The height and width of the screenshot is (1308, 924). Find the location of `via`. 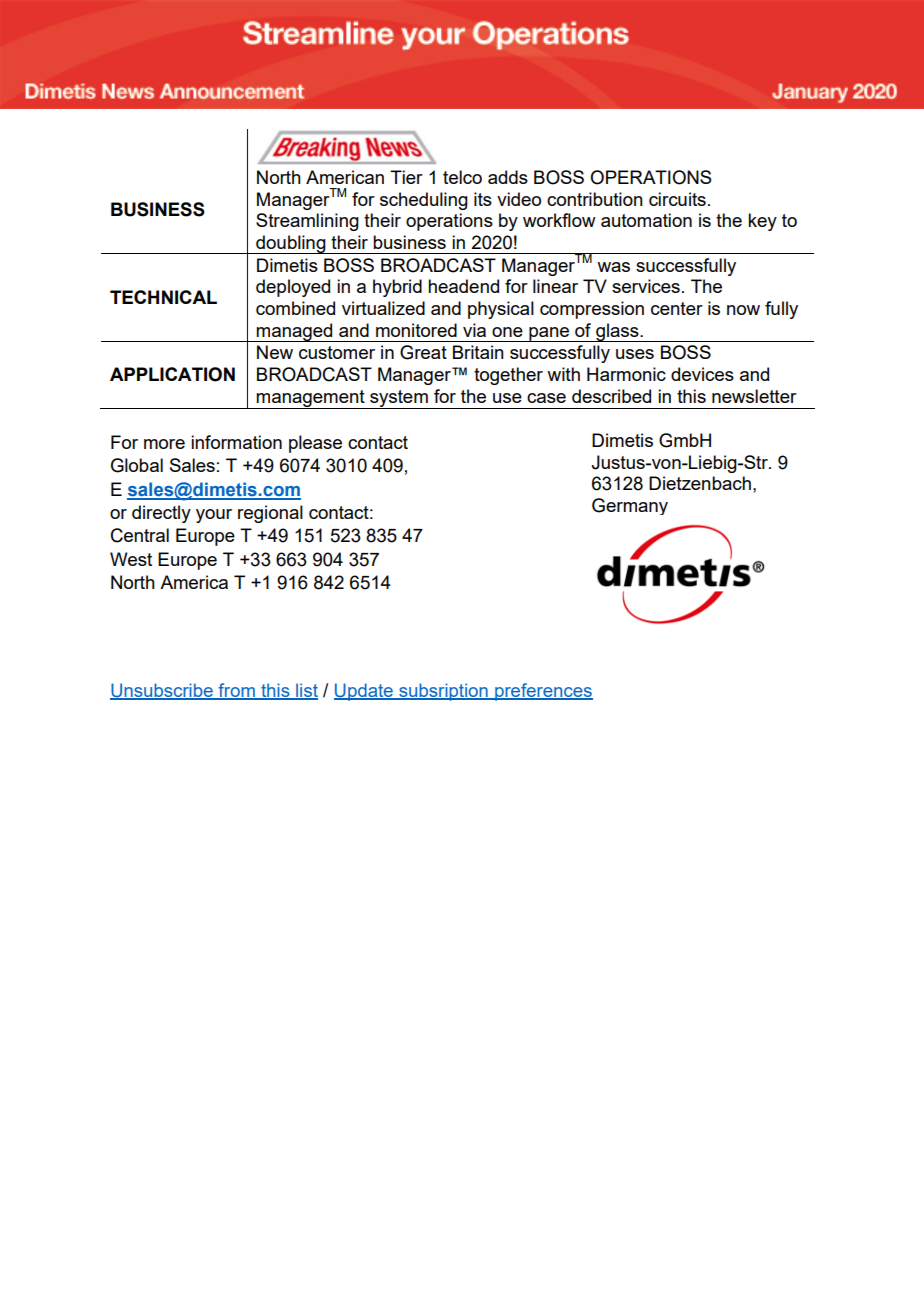

via is located at coordinates (474, 330).
